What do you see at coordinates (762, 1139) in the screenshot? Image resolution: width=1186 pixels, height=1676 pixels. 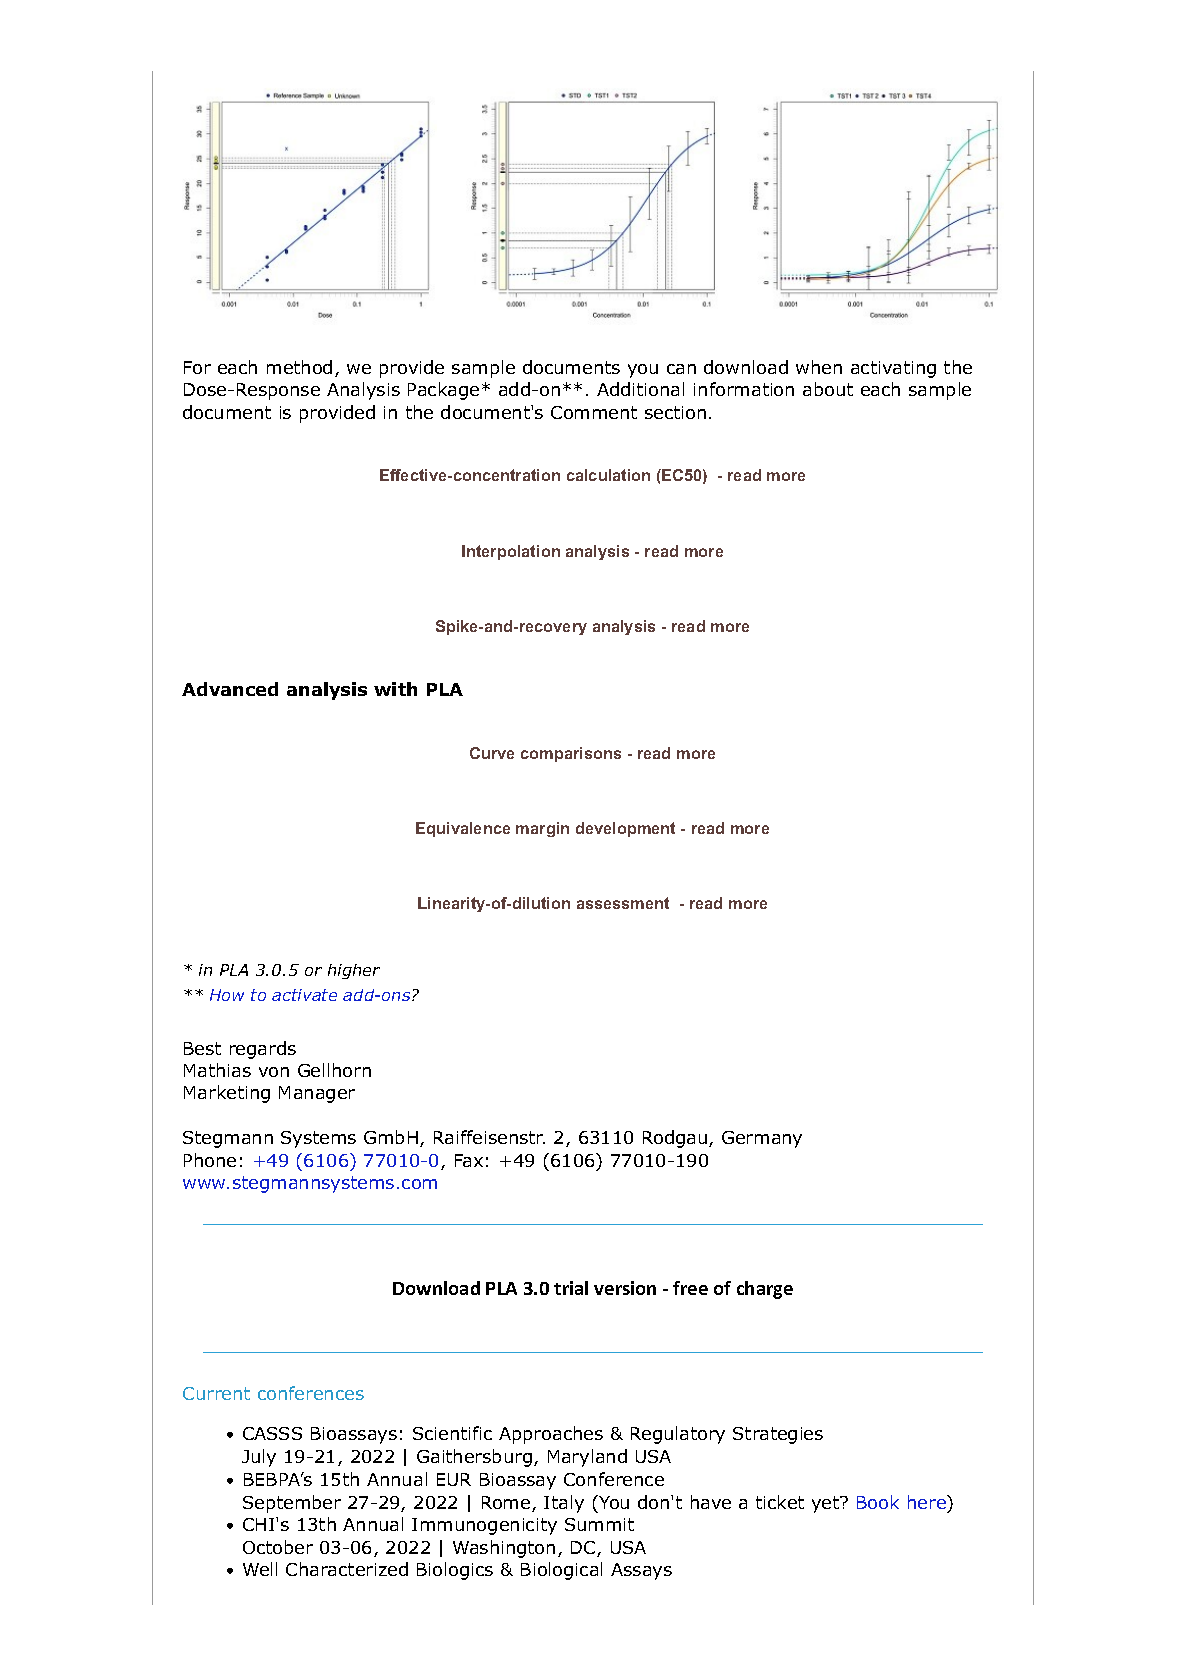 I see `Germany` at bounding box center [762, 1139].
